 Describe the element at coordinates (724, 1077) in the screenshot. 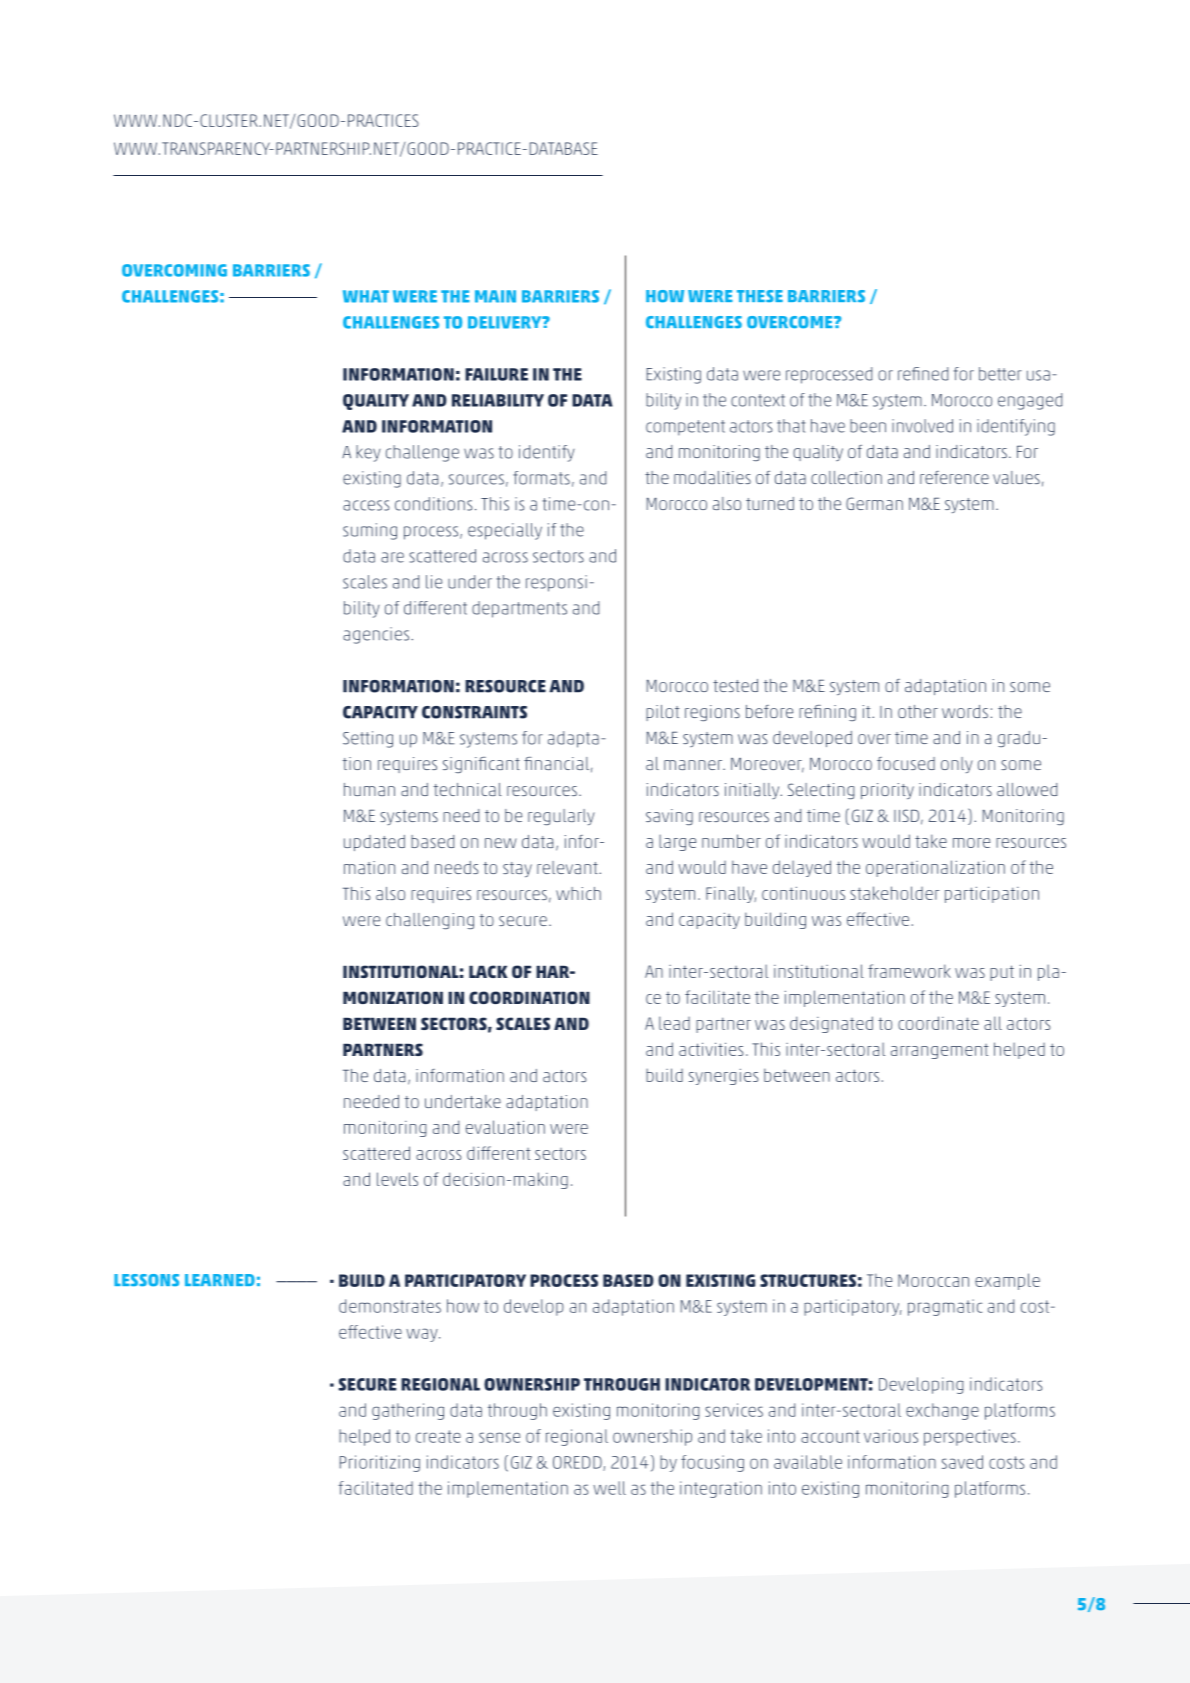

I see `synergies` at that location.
